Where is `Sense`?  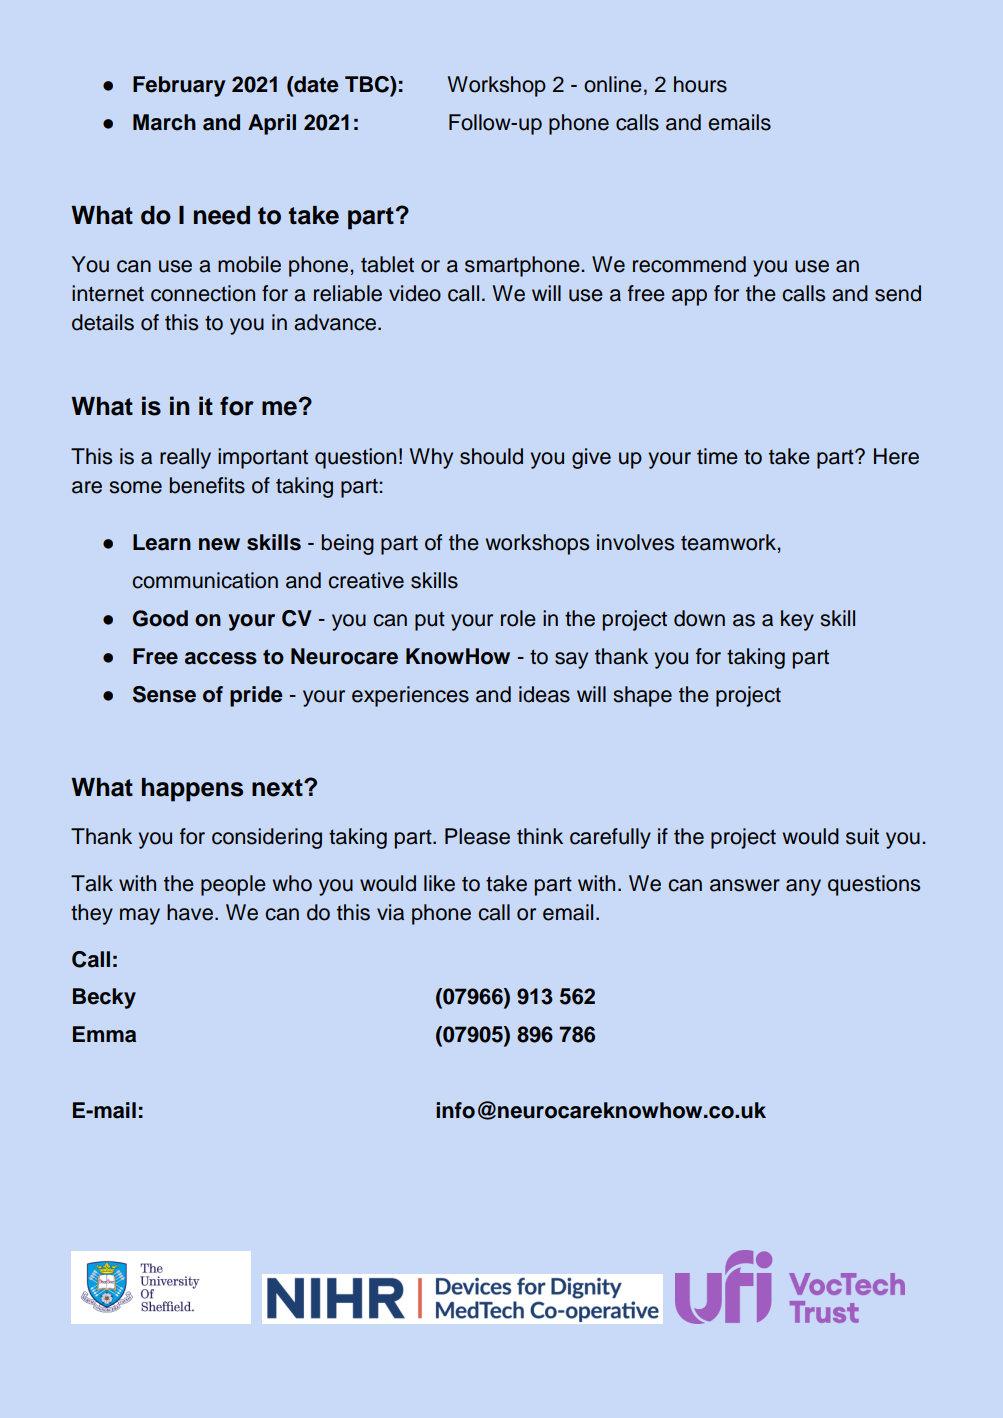
Sense is located at coordinates (164, 694).
